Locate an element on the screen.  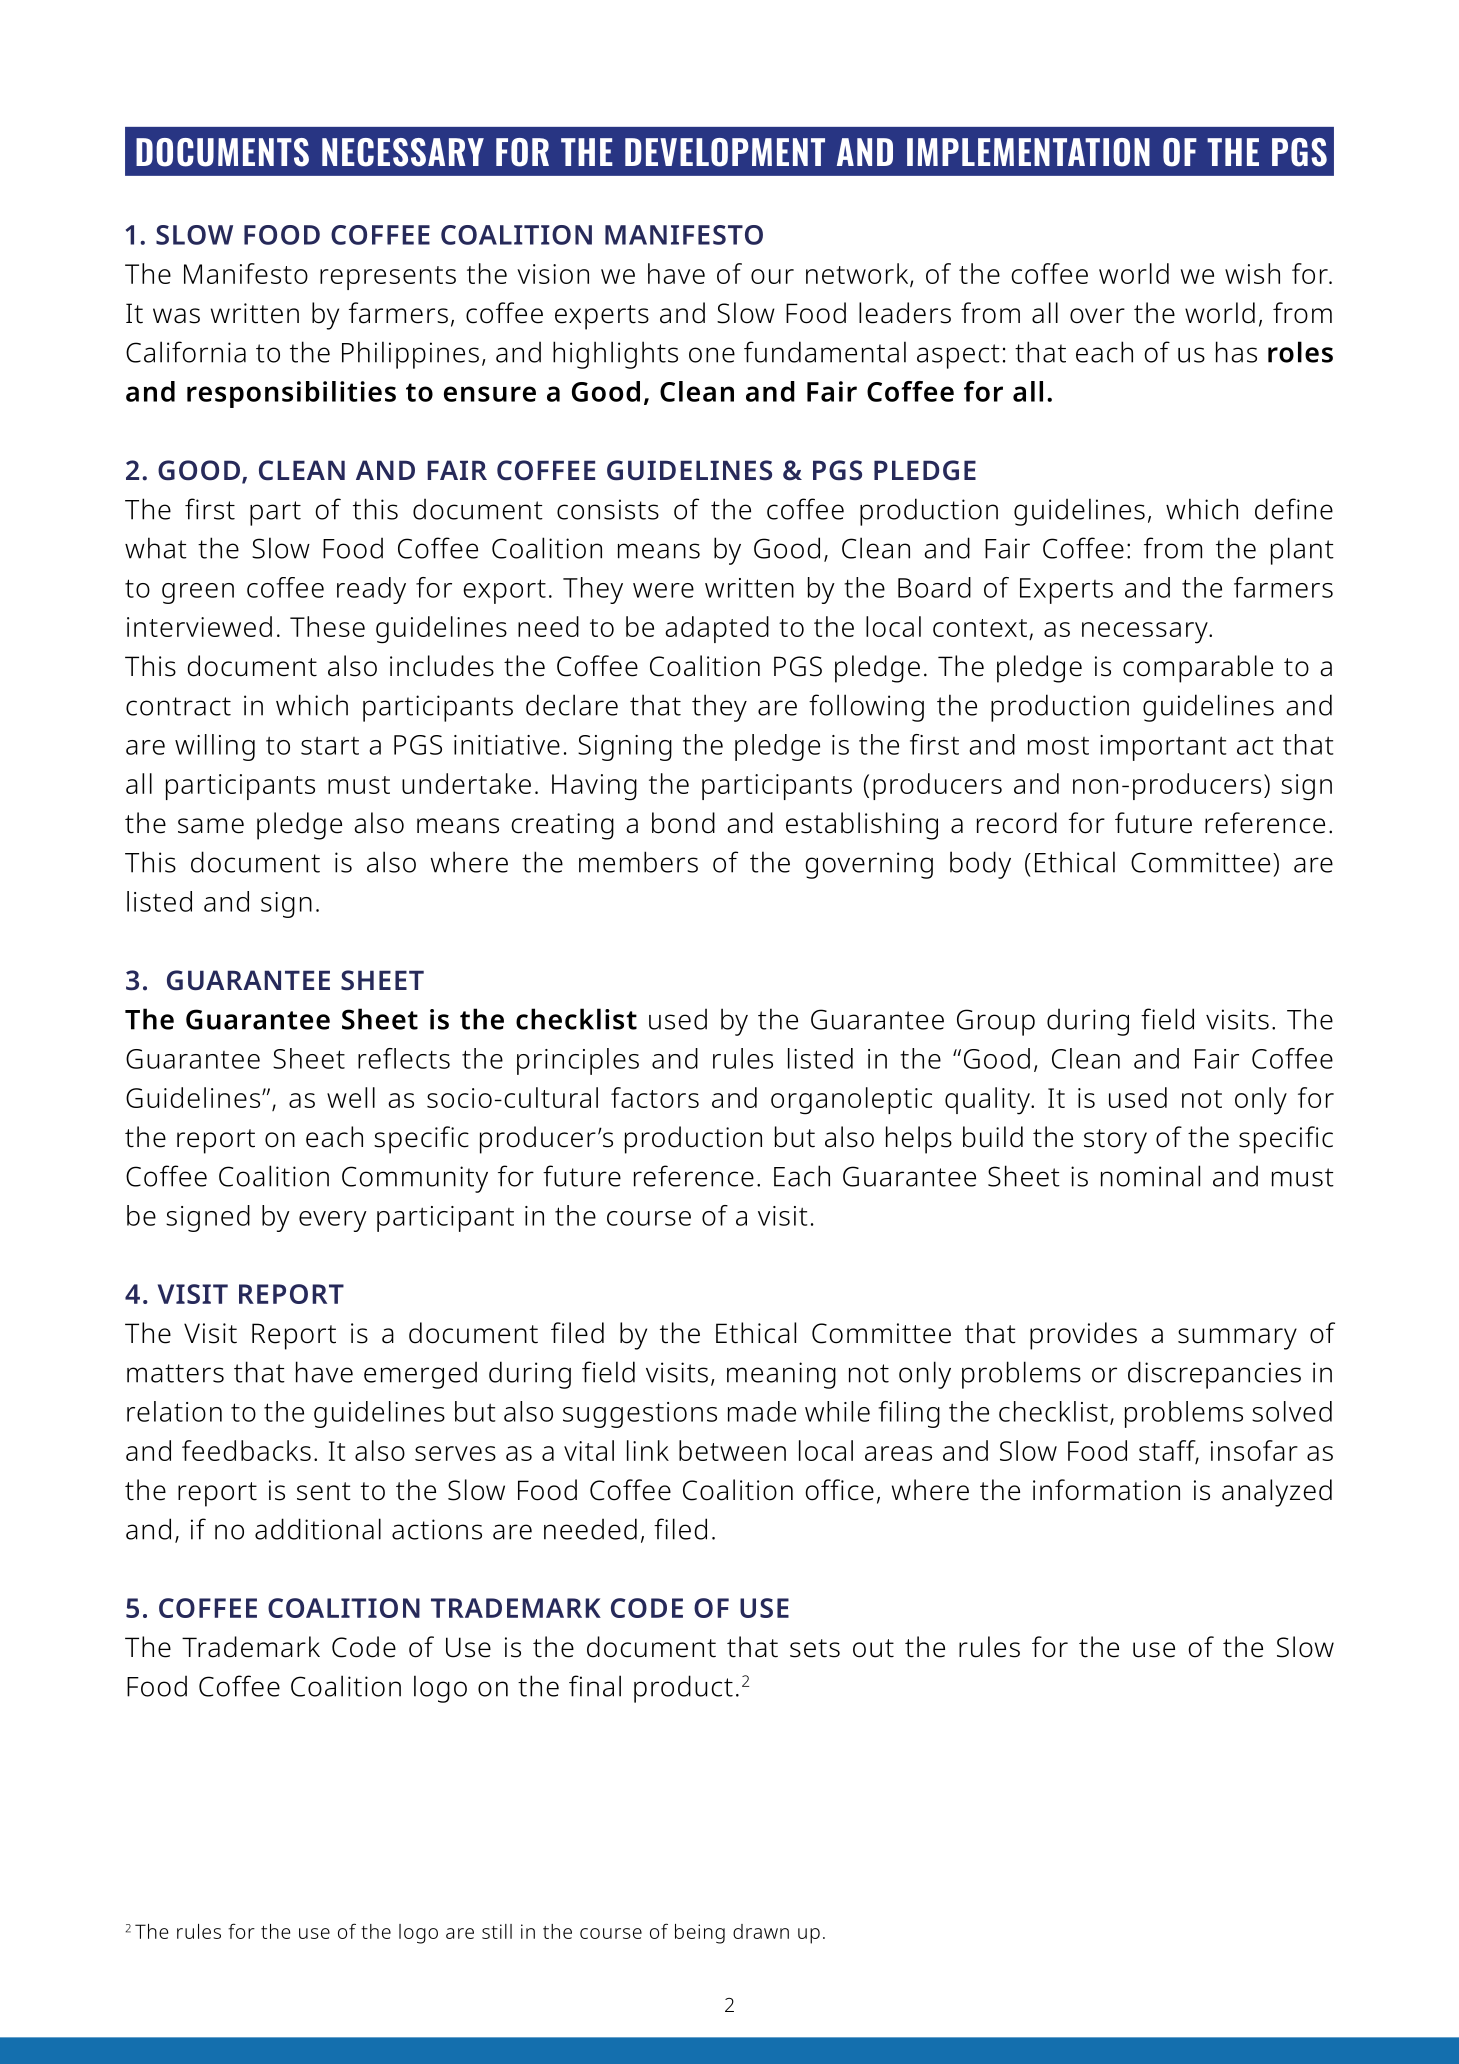
was is located at coordinates (176, 316).
